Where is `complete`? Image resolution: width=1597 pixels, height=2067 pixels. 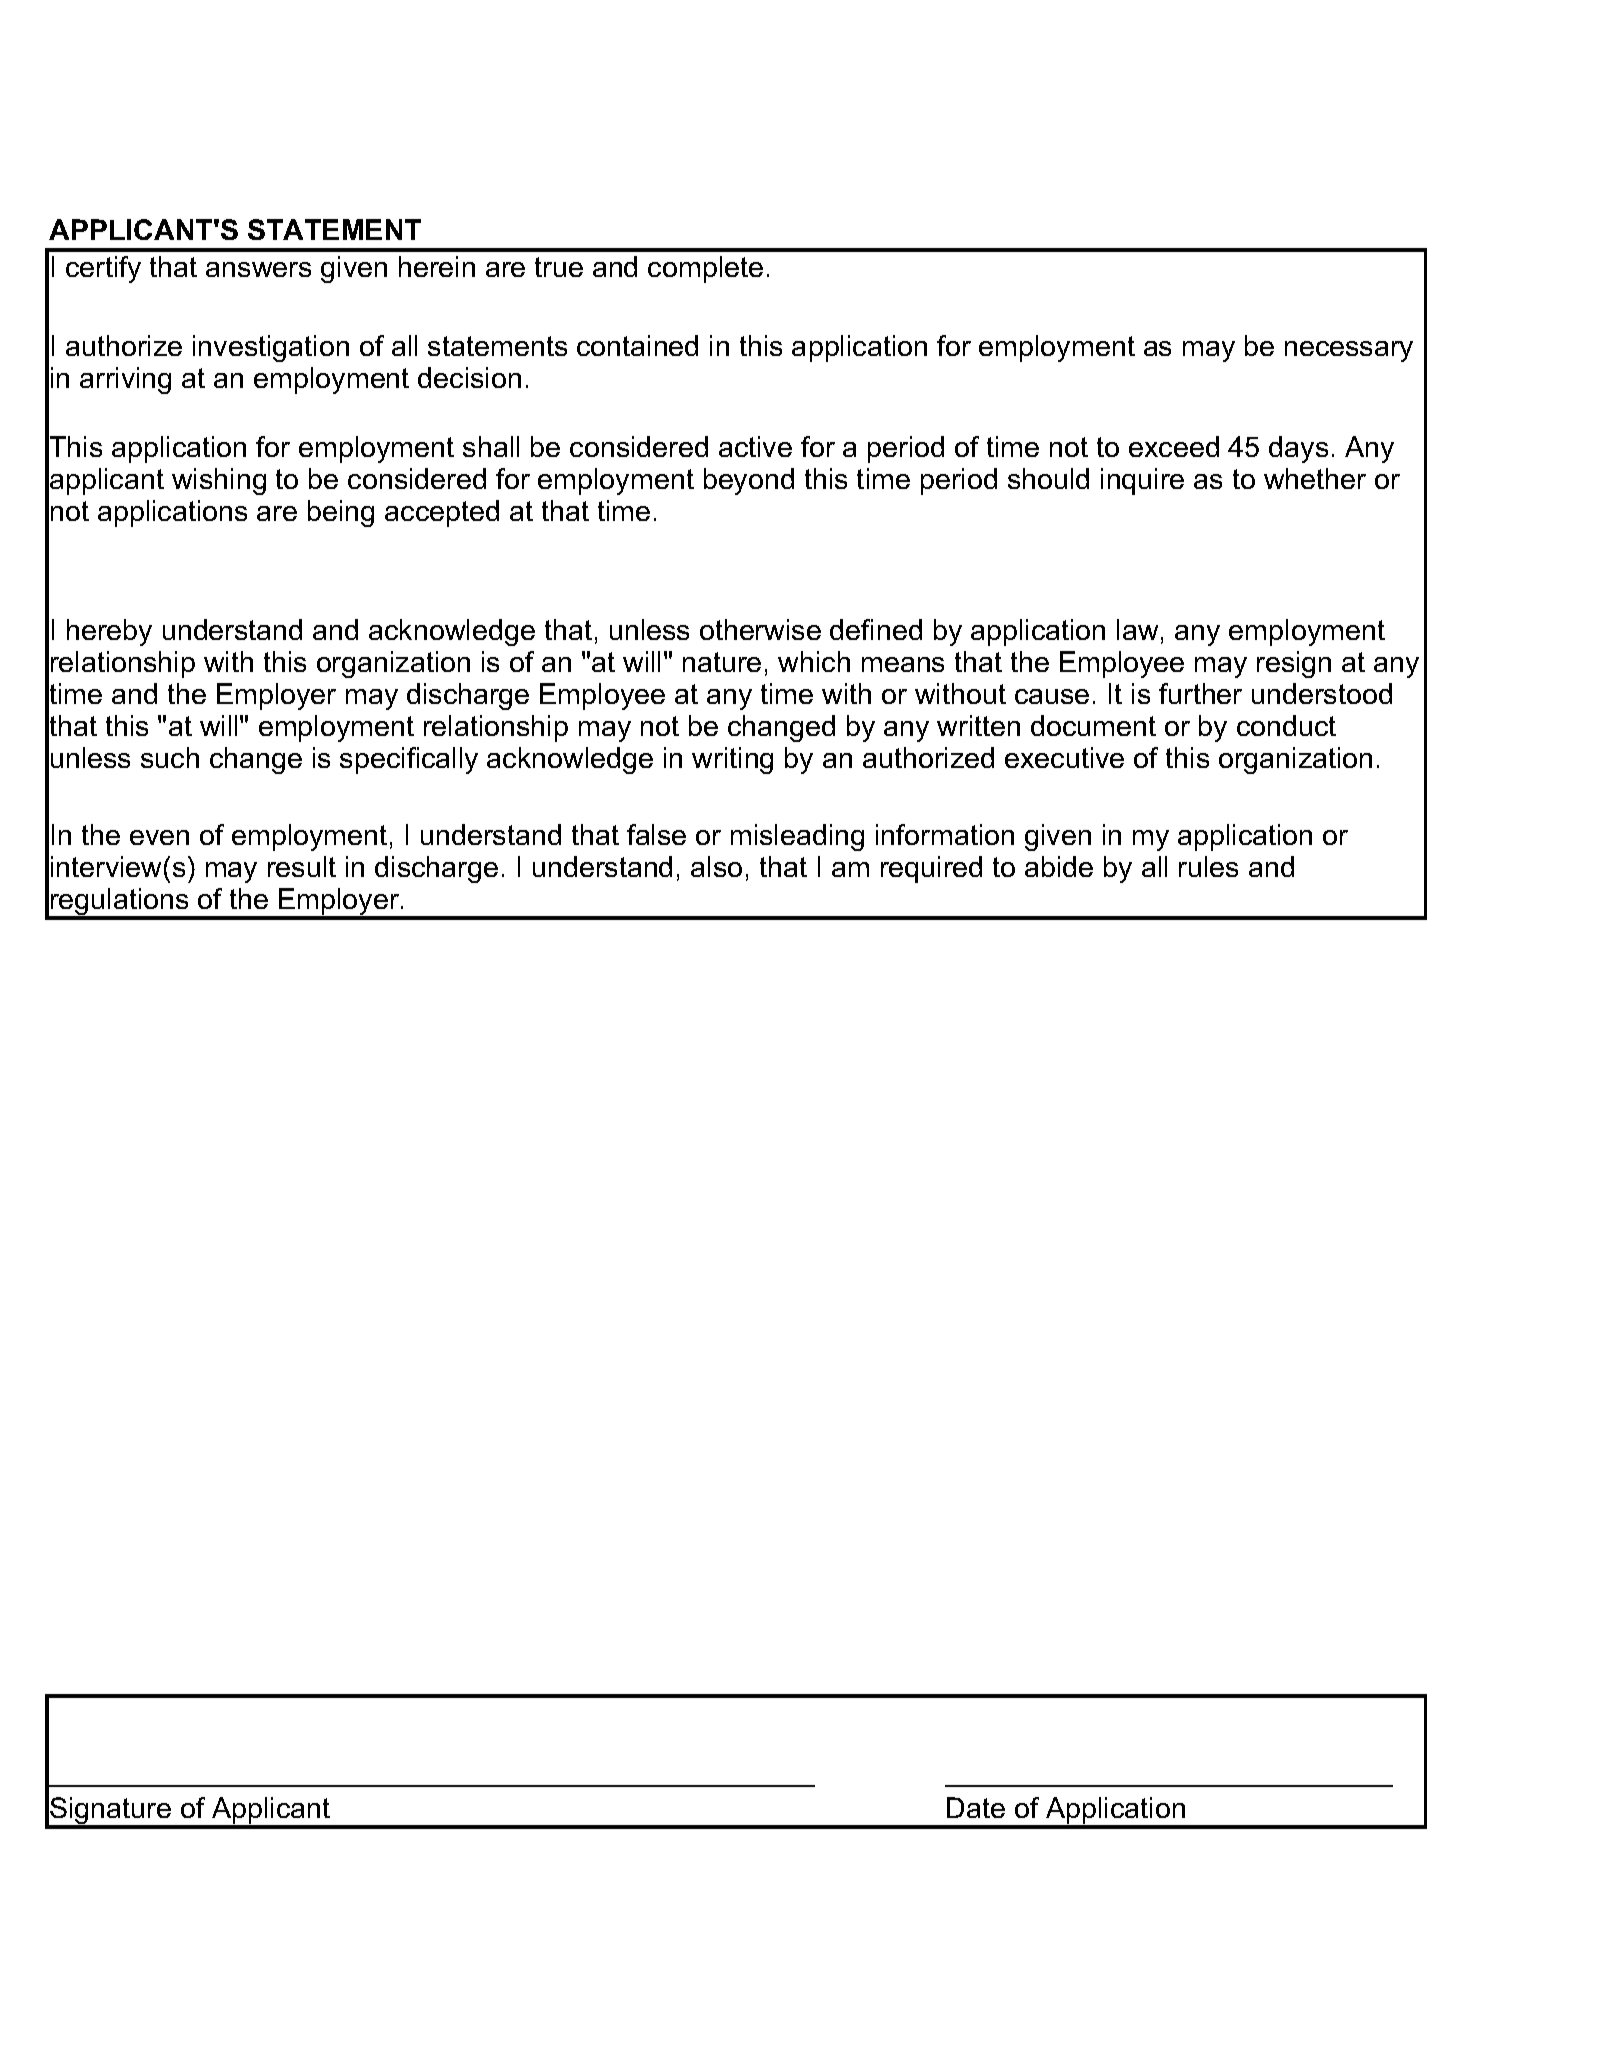
complete is located at coordinates (705, 269).
